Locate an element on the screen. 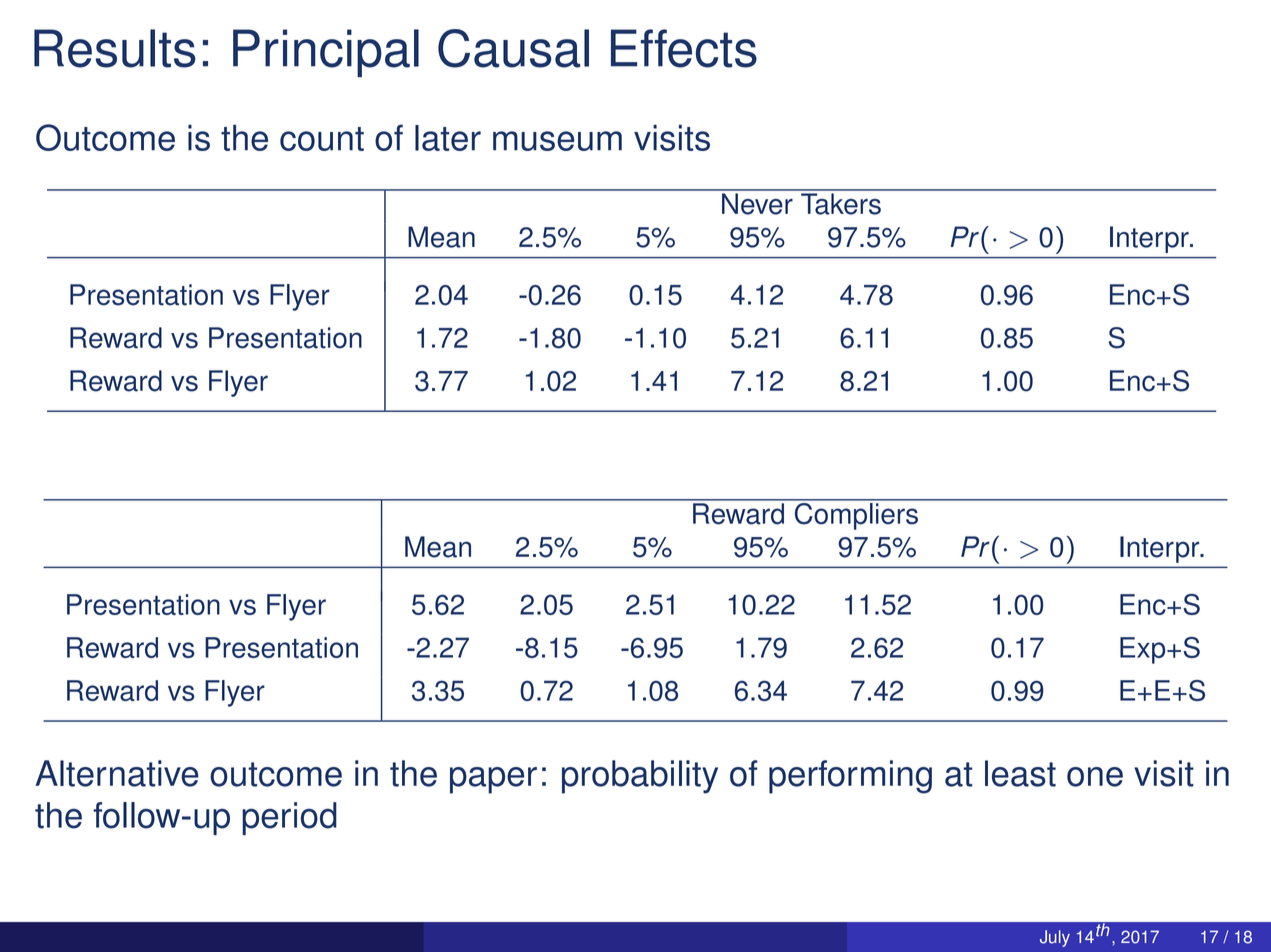  museum is located at coordinates (557, 141).
